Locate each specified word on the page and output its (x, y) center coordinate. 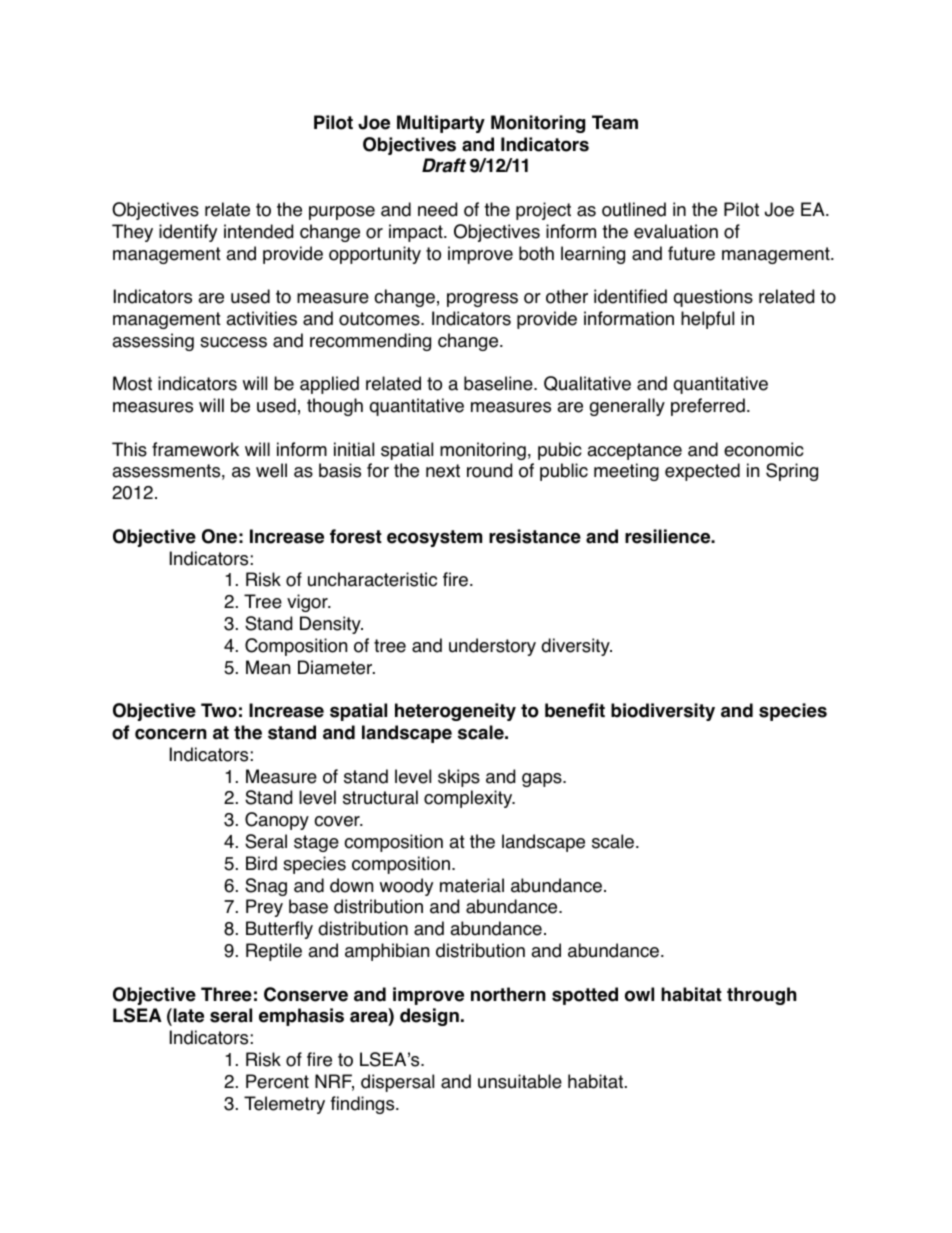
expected (702, 472)
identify (188, 233)
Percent (277, 1081)
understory (492, 647)
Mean (268, 667)
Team (615, 122)
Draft (444, 165)
